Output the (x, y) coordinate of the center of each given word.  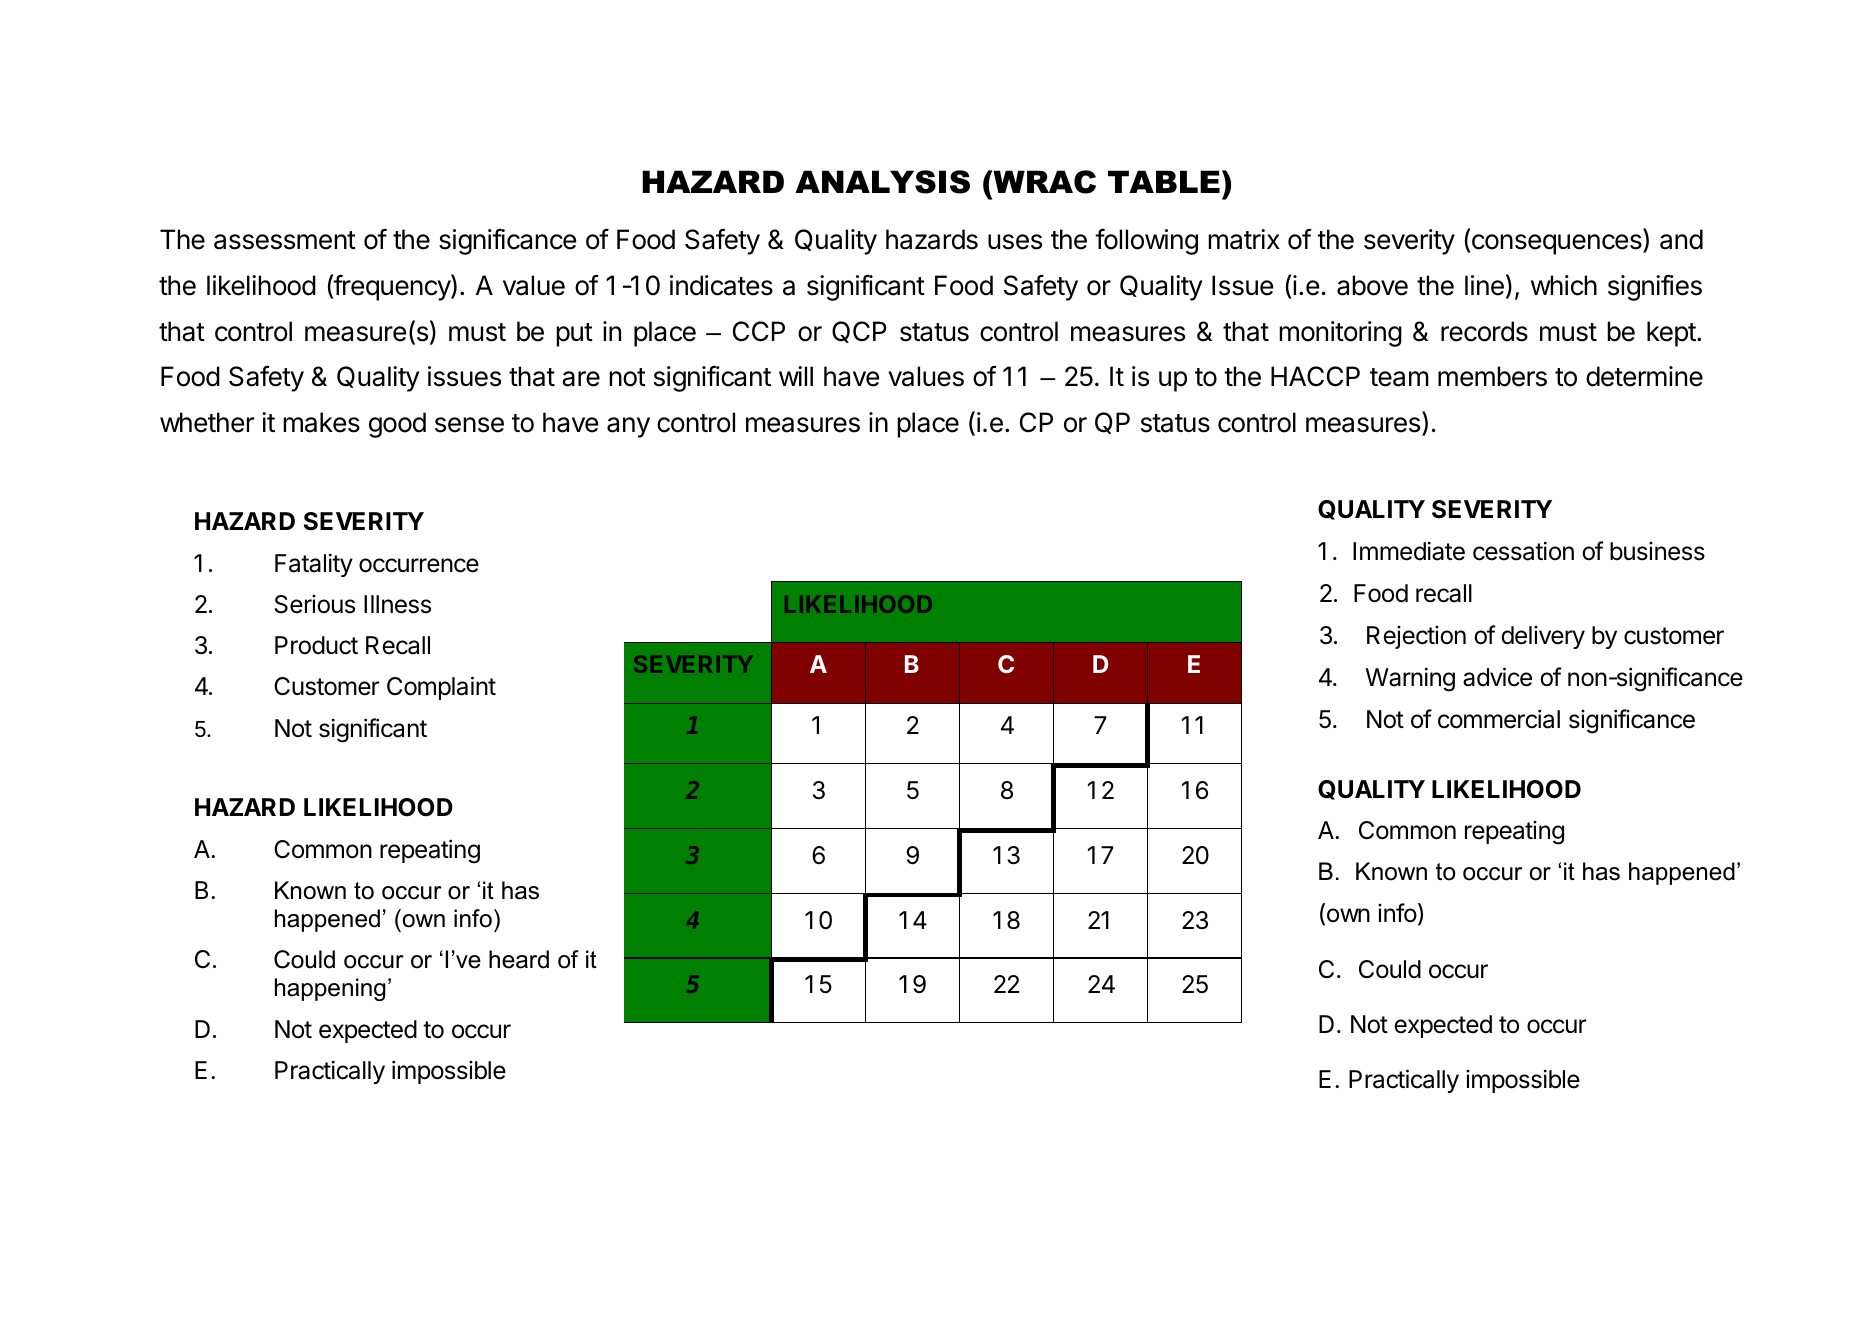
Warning (1410, 679)
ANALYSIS (882, 182)
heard (519, 959)
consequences (1556, 244)
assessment (285, 240)
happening (330, 989)
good (397, 425)
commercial (1499, 719)
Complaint (441, 688)
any (628, 427)
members (1492, 376)
